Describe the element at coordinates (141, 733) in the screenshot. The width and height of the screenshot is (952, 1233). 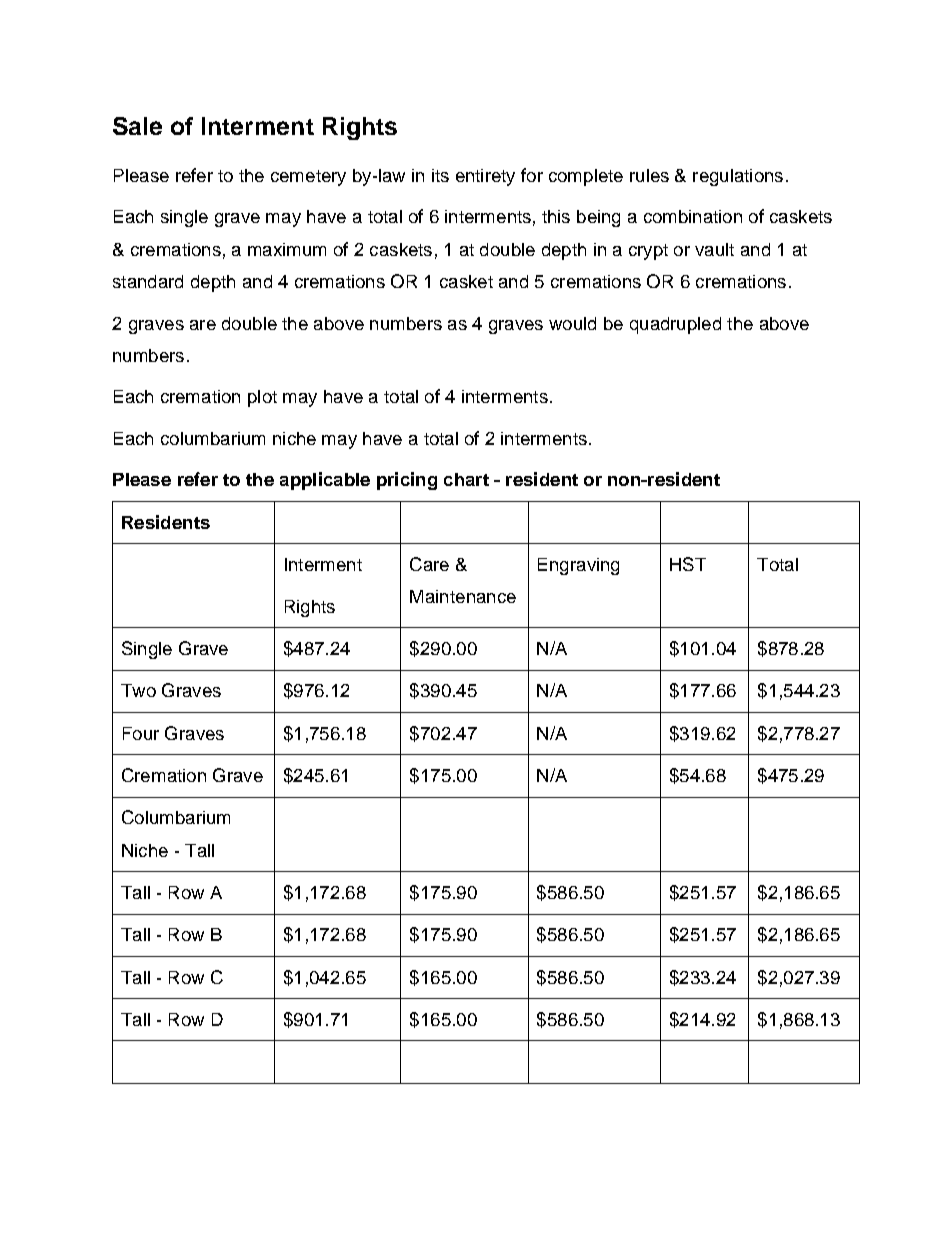
I see `Four` at that location.
